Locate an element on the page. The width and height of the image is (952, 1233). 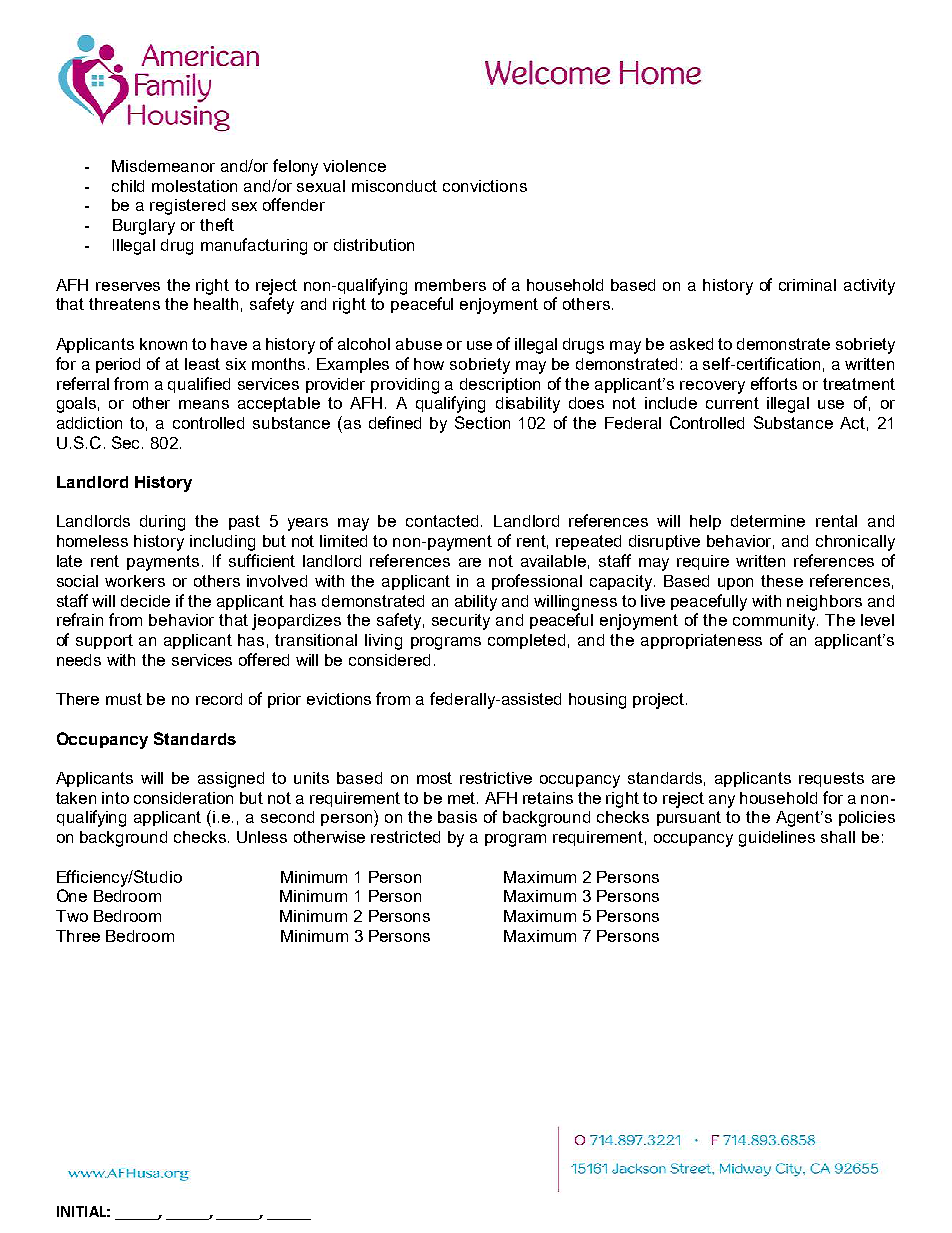
means is located at coordinates (204, 404).
